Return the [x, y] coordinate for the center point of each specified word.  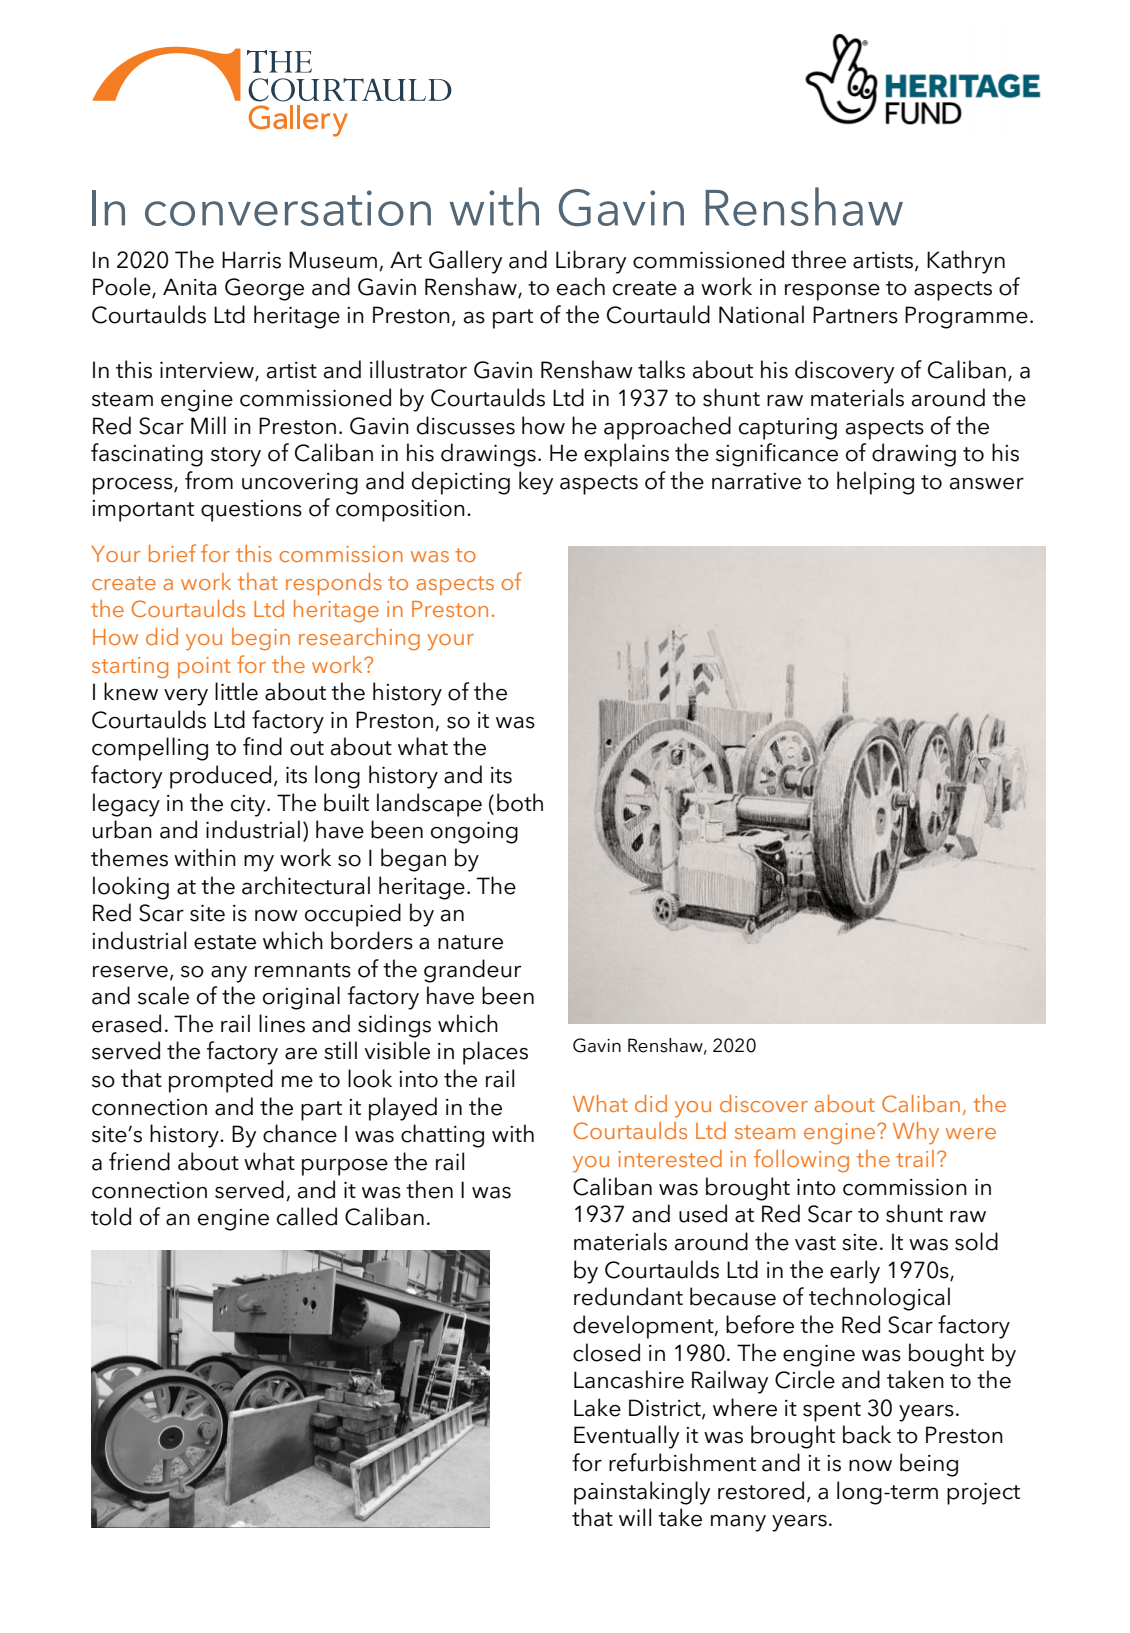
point [204, 667]
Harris [251, 260]
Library [591, 262]
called [307, 1216]
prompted [221, 1081]
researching [359, 639]
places [495, 1053]
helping [875, 483]
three [818, 259]
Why [916, 1133]
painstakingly [642, 1493]
